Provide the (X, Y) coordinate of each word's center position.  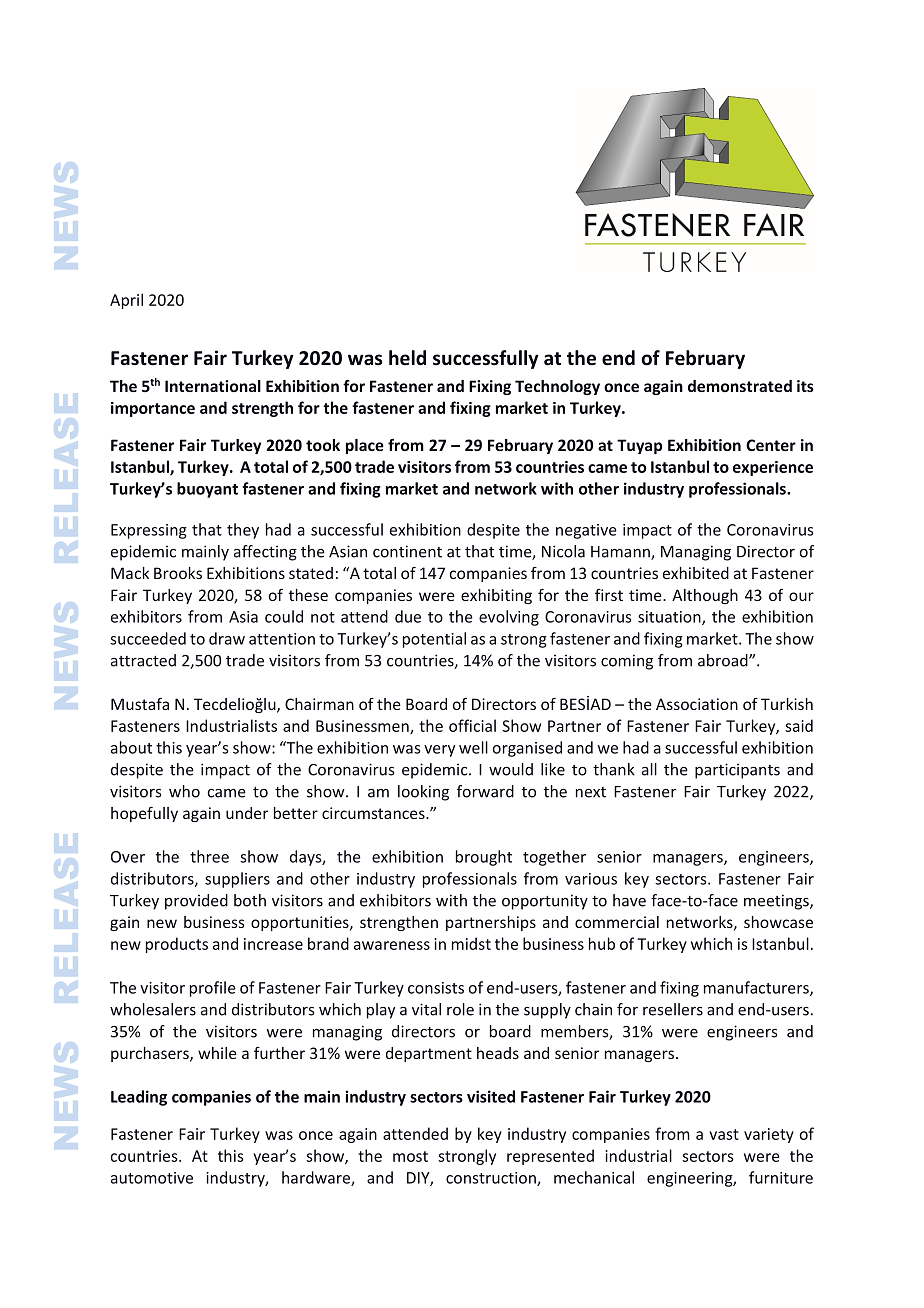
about (131, 747)
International (213, 386)
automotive (152, 1178)
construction (492, 1179)
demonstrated (740, 386)
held (407, 358)
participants (737, 771)
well (473, 747)
